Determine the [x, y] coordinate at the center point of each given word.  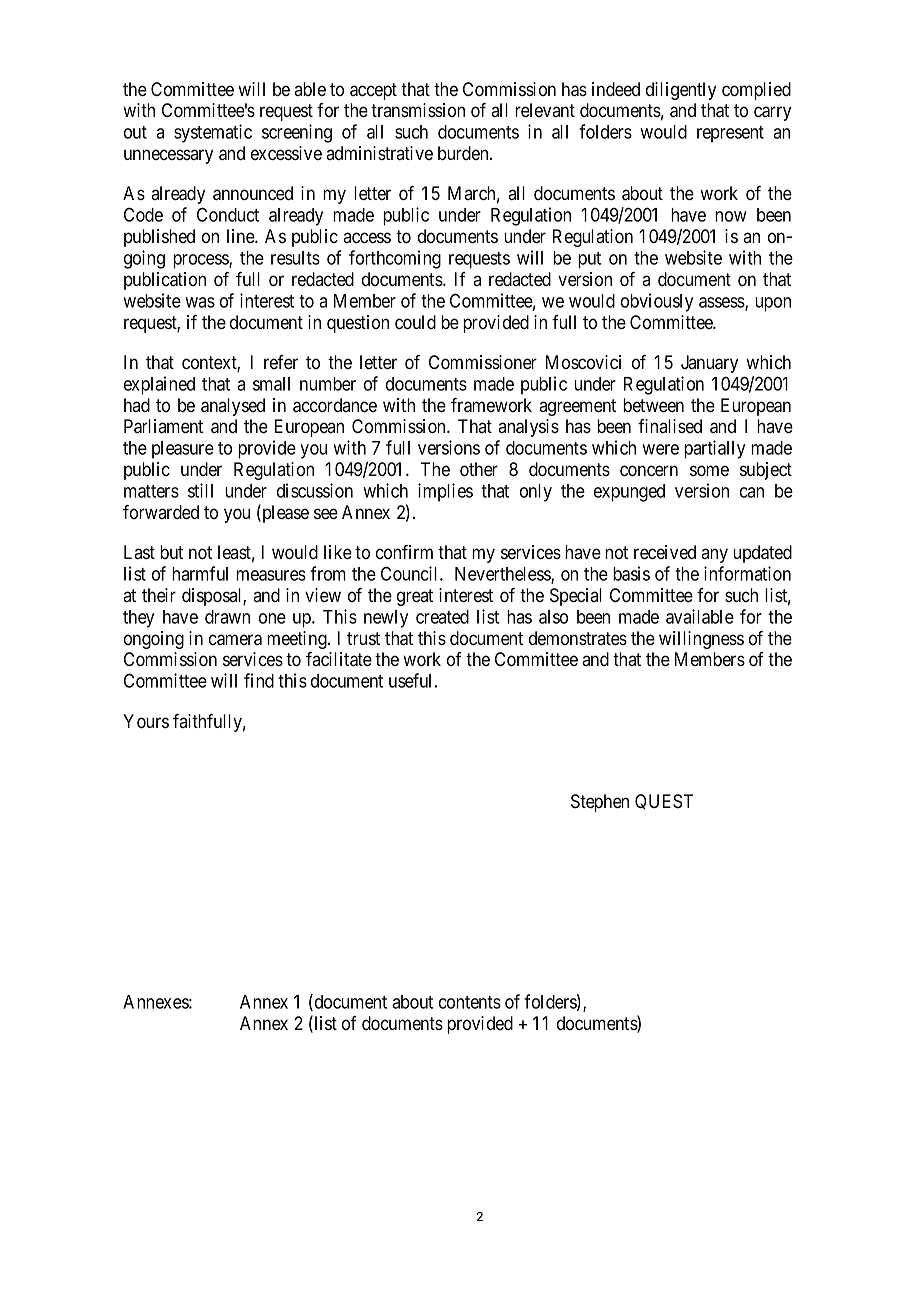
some [709, 471]
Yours [146, 721]
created [442, 617]
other [479, 469]
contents [470, 1002]
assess [722, 303]
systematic [213, 133]
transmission [418, 110]
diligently [681, 91]
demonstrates [578, 638]
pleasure [183, 450]
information [747, 573]
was [200, 302]
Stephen [600, 803]
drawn [227, 617]
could [415, 322]
